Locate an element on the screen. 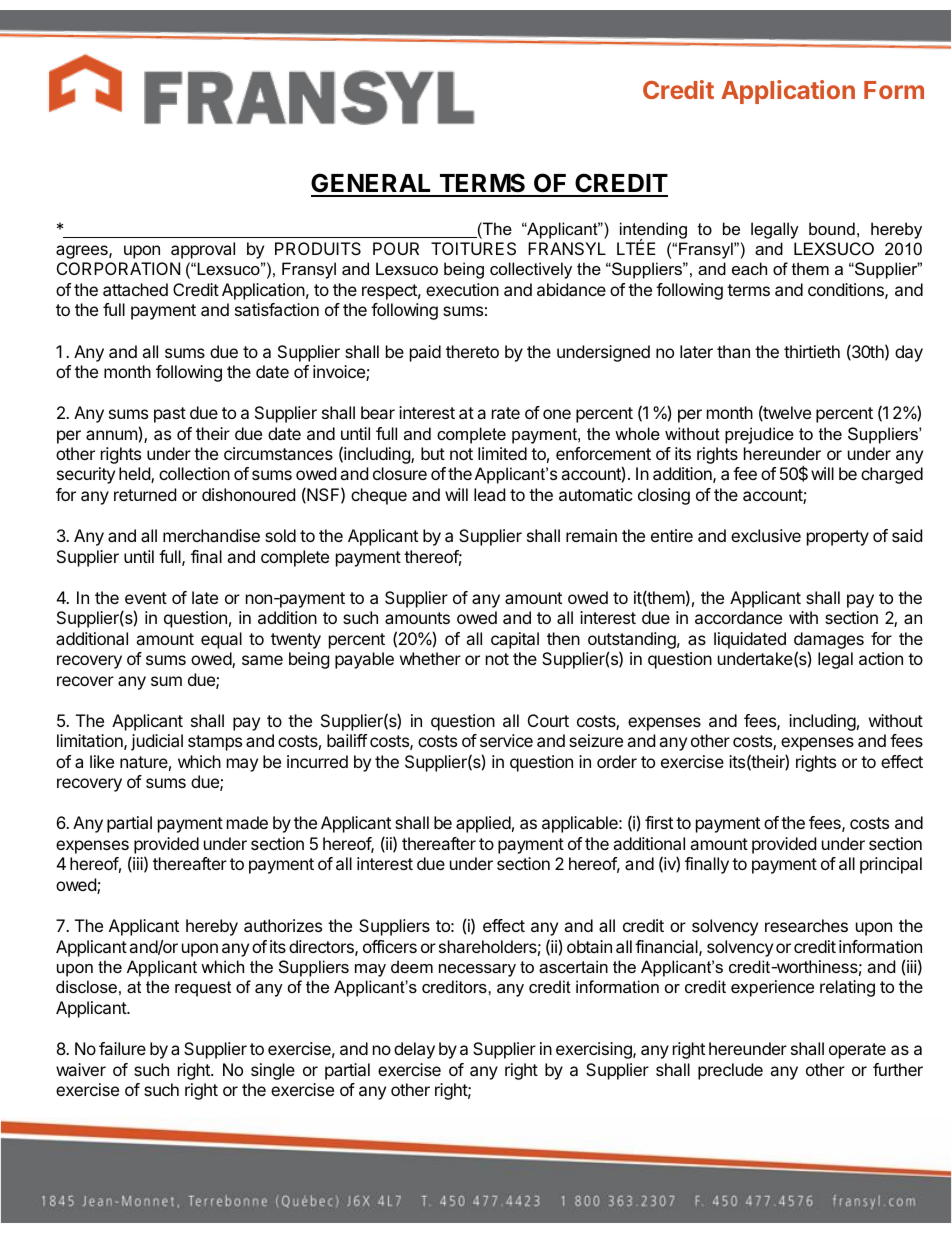  principal is located at coordinates (891, 865).
